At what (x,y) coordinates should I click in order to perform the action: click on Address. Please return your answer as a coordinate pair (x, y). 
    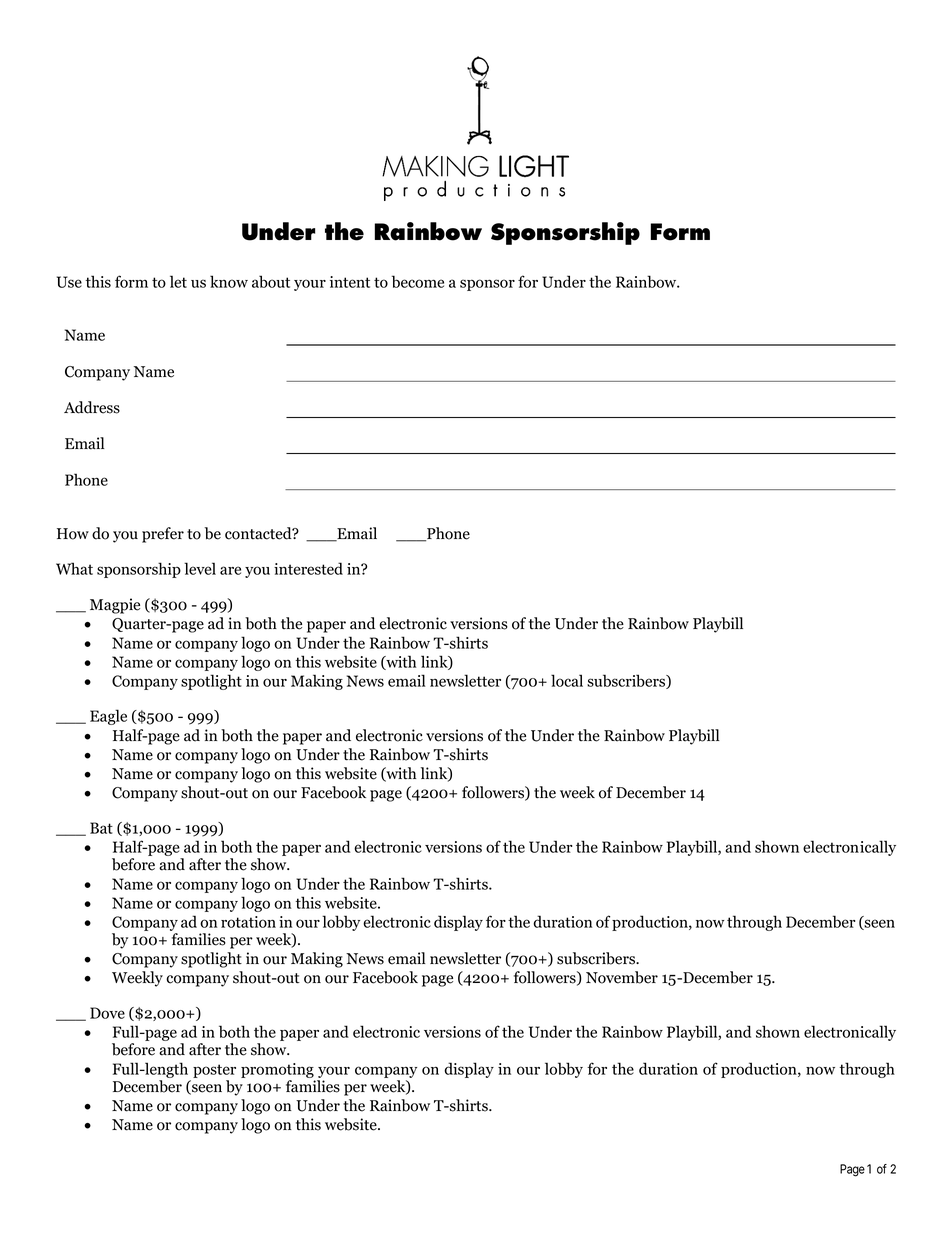
    Looking at the image, I should click on (92, 407).
